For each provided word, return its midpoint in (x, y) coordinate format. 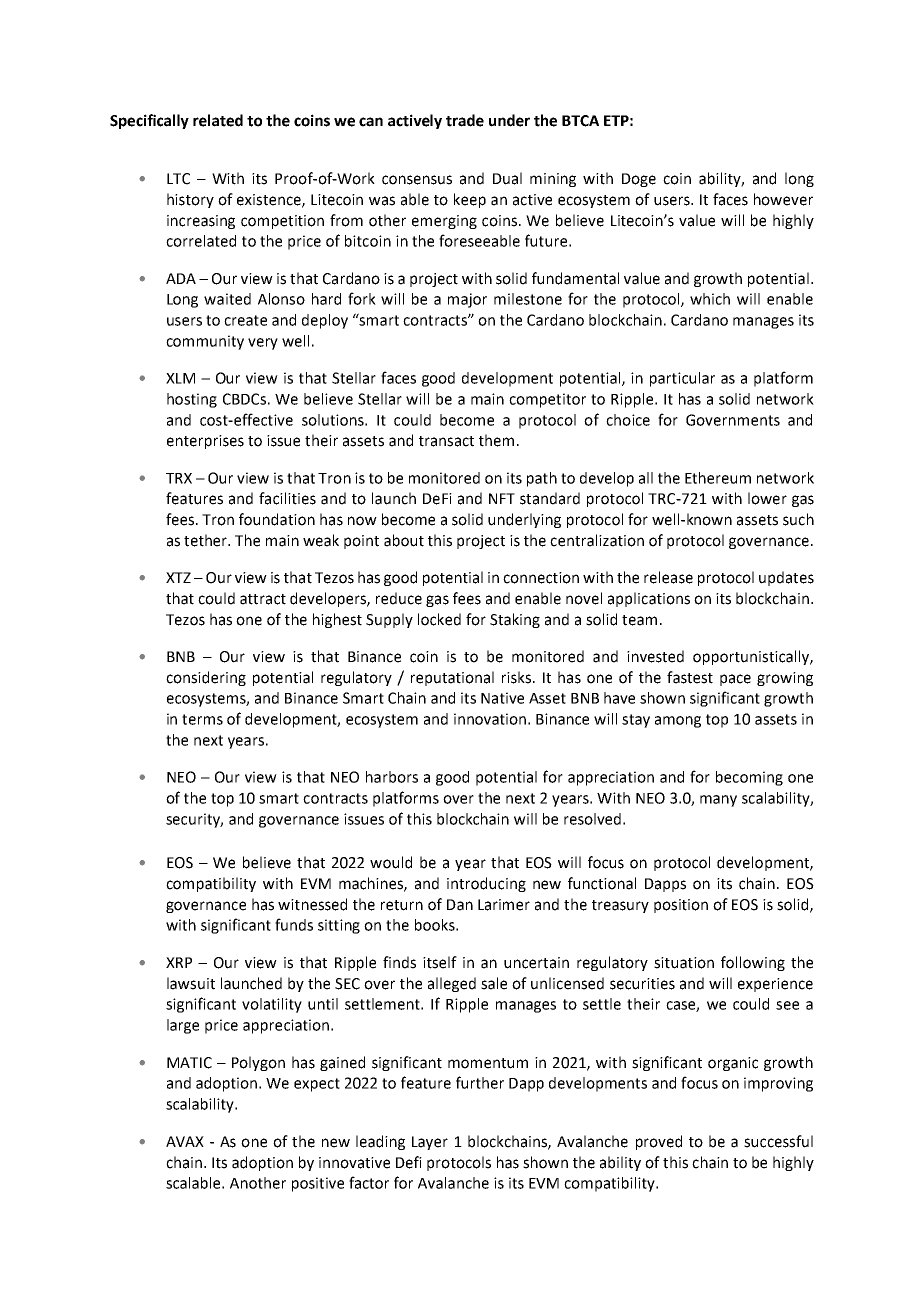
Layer (430, 1143)
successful (778, 1141)
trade (465, 120)
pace (735, 680)
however (783, 199)
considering (206, 678)
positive (318, 1184)
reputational (452, 678)
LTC (178, 179)
